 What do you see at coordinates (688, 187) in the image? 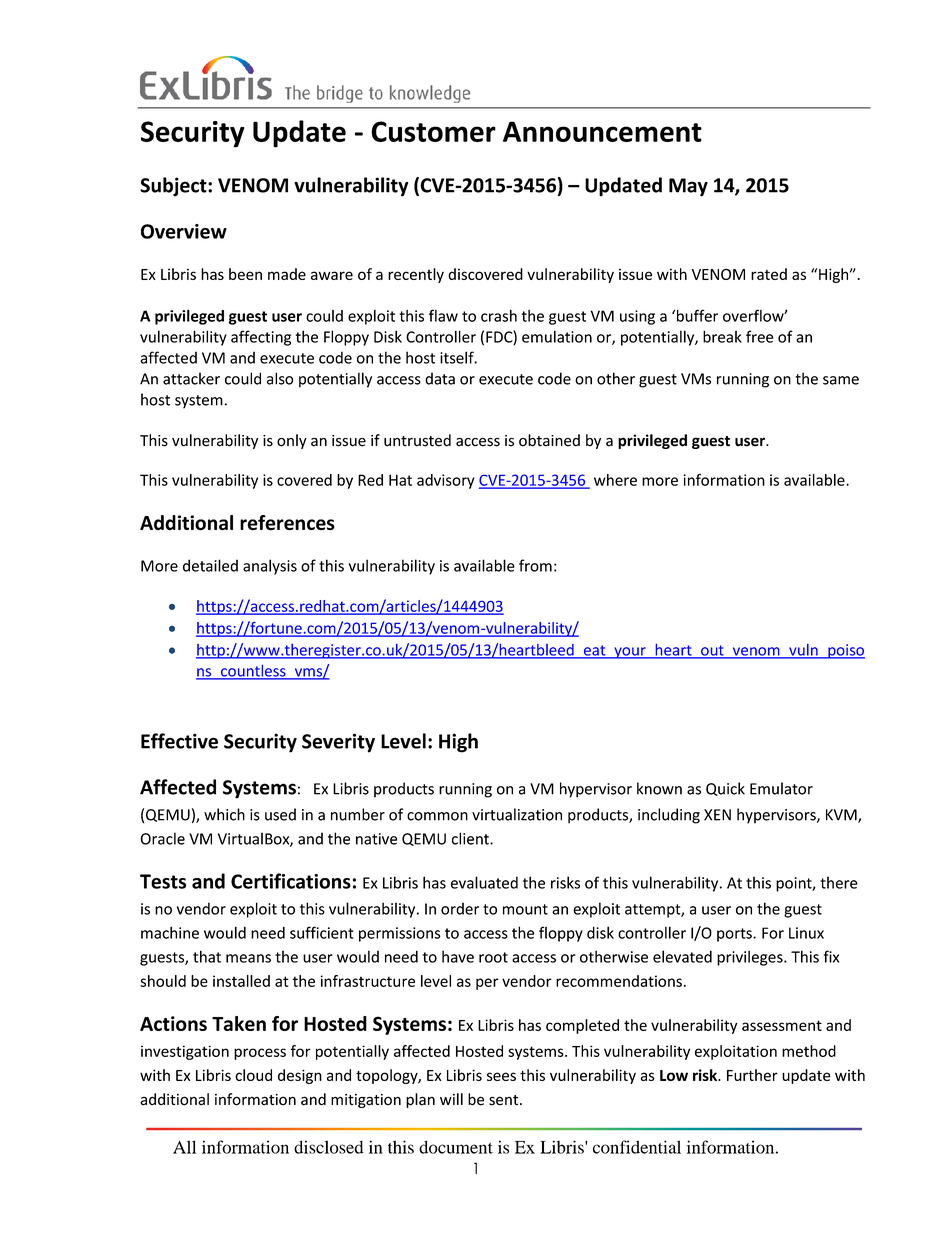
I see `May` at bounding box center [688, 187].
